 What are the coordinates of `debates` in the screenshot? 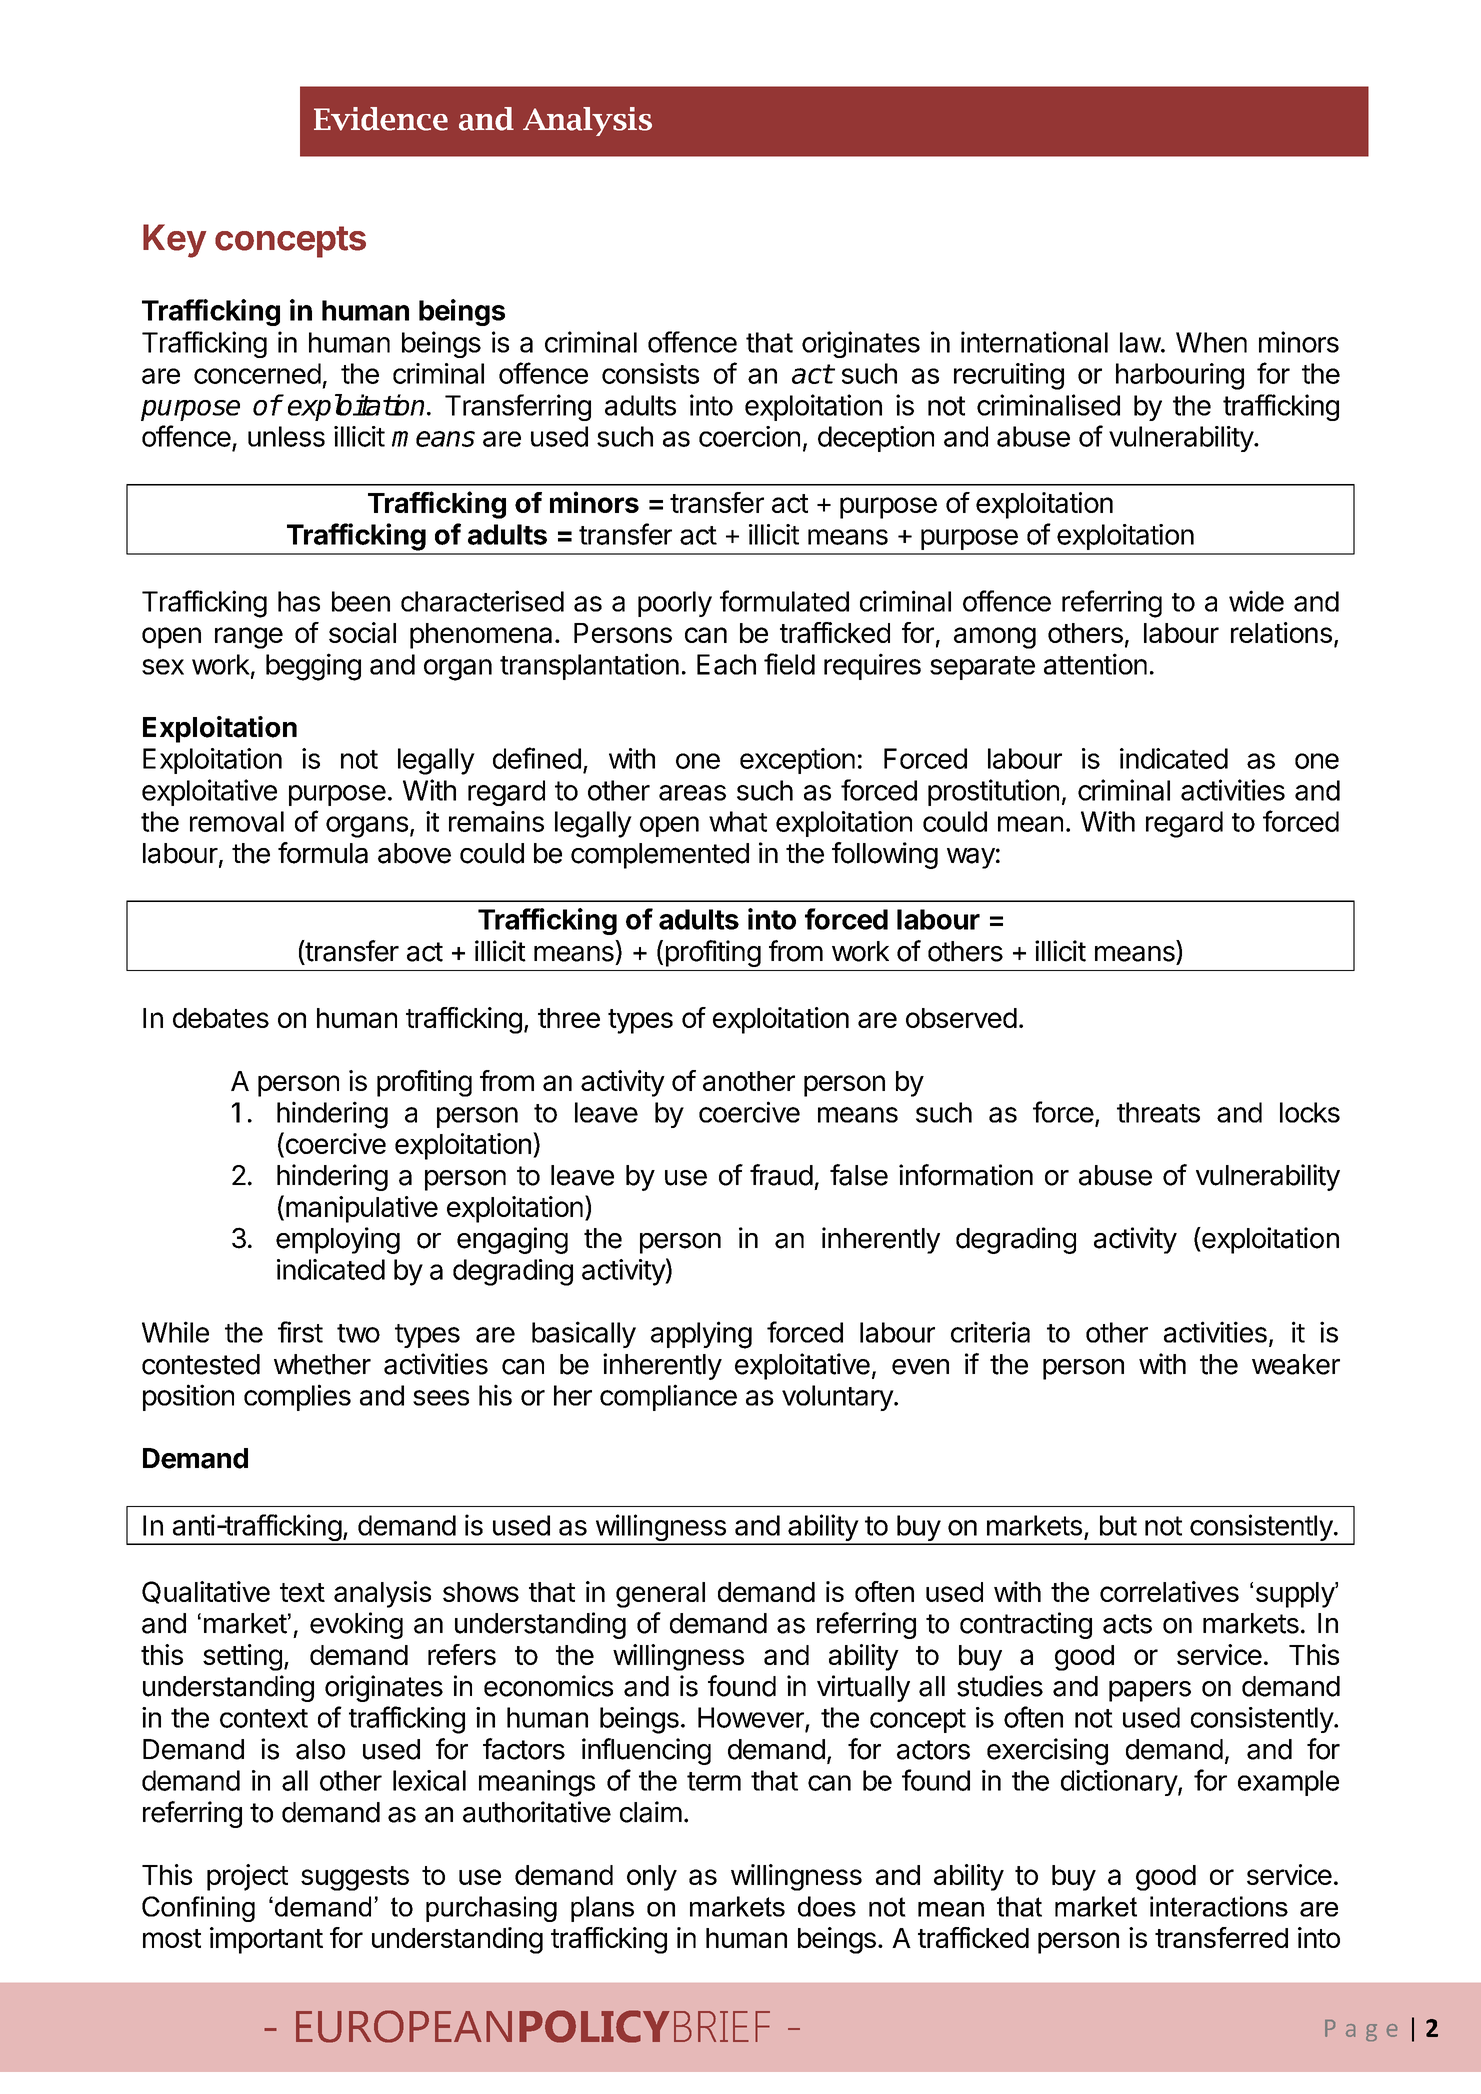 It's located at (221, 1018).
